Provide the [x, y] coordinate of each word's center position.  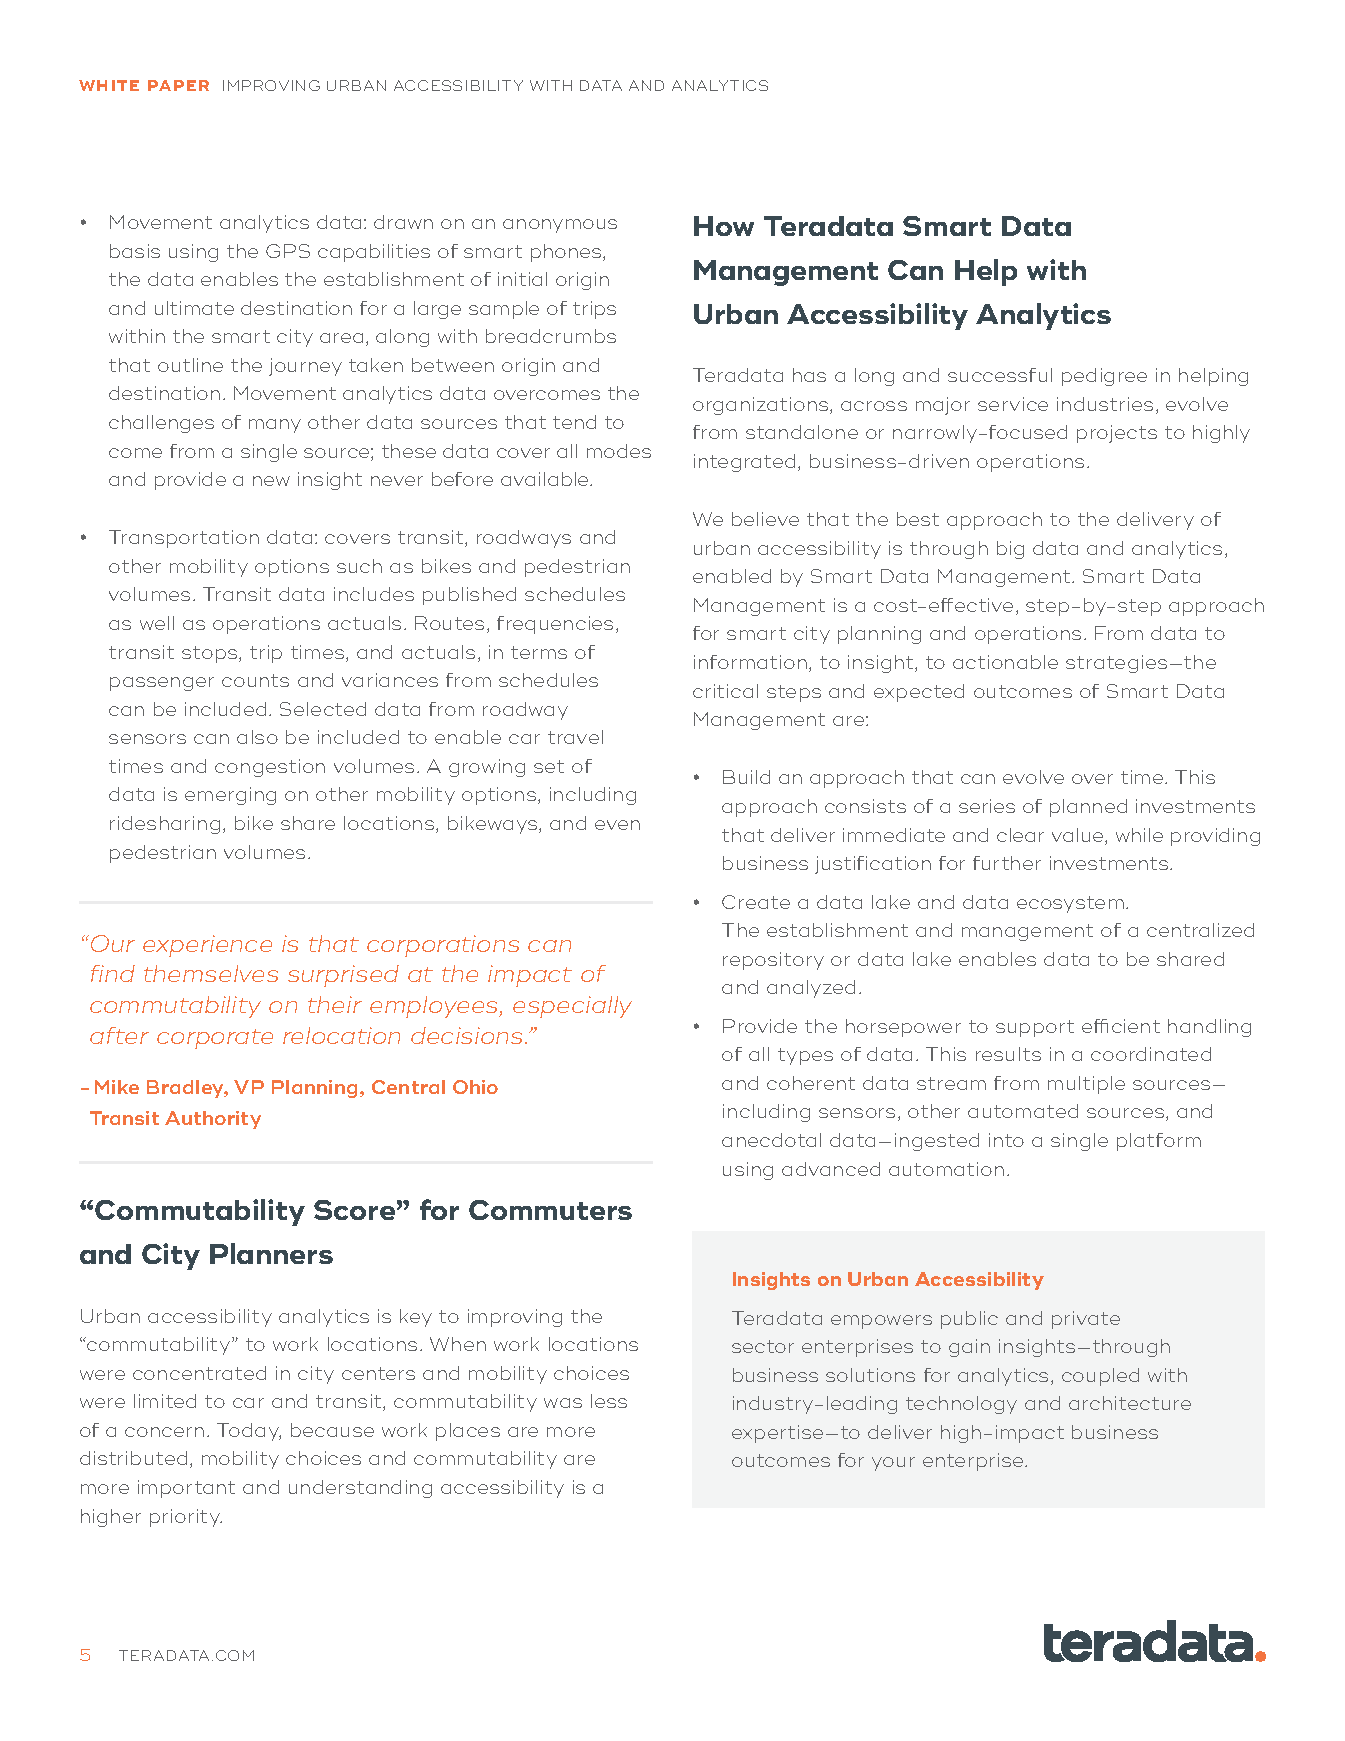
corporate [215, 1039]
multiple [1086, 1085]
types [805, 1056]
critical [725, 691]
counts [255, 680]
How [724, 226]
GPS [288, 251]
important [186, 1489]
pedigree [1104, 377]
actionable [1005, 662]
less [609, 1401]
